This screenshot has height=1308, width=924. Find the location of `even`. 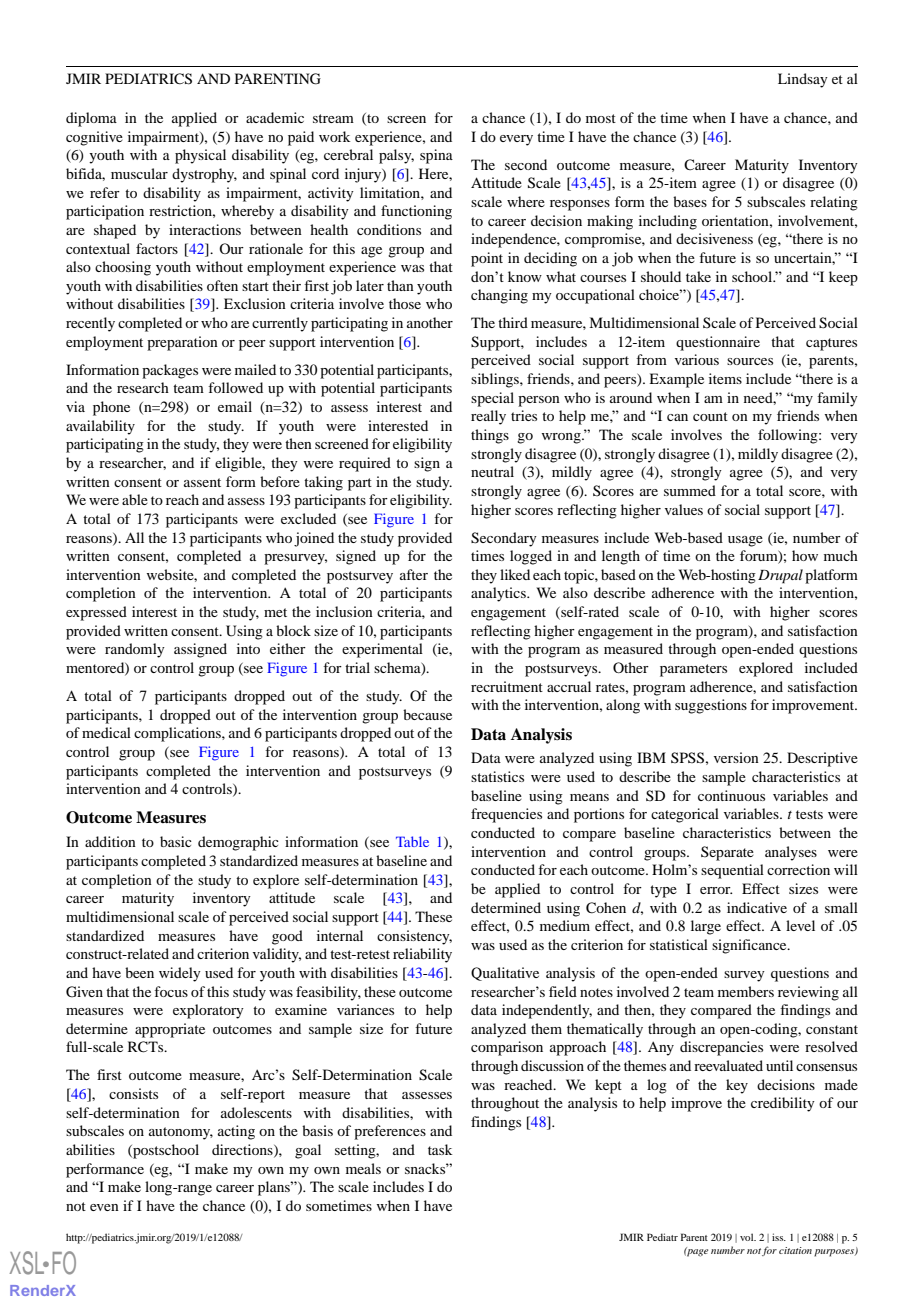

even is located at coordinates (104, 1207).
